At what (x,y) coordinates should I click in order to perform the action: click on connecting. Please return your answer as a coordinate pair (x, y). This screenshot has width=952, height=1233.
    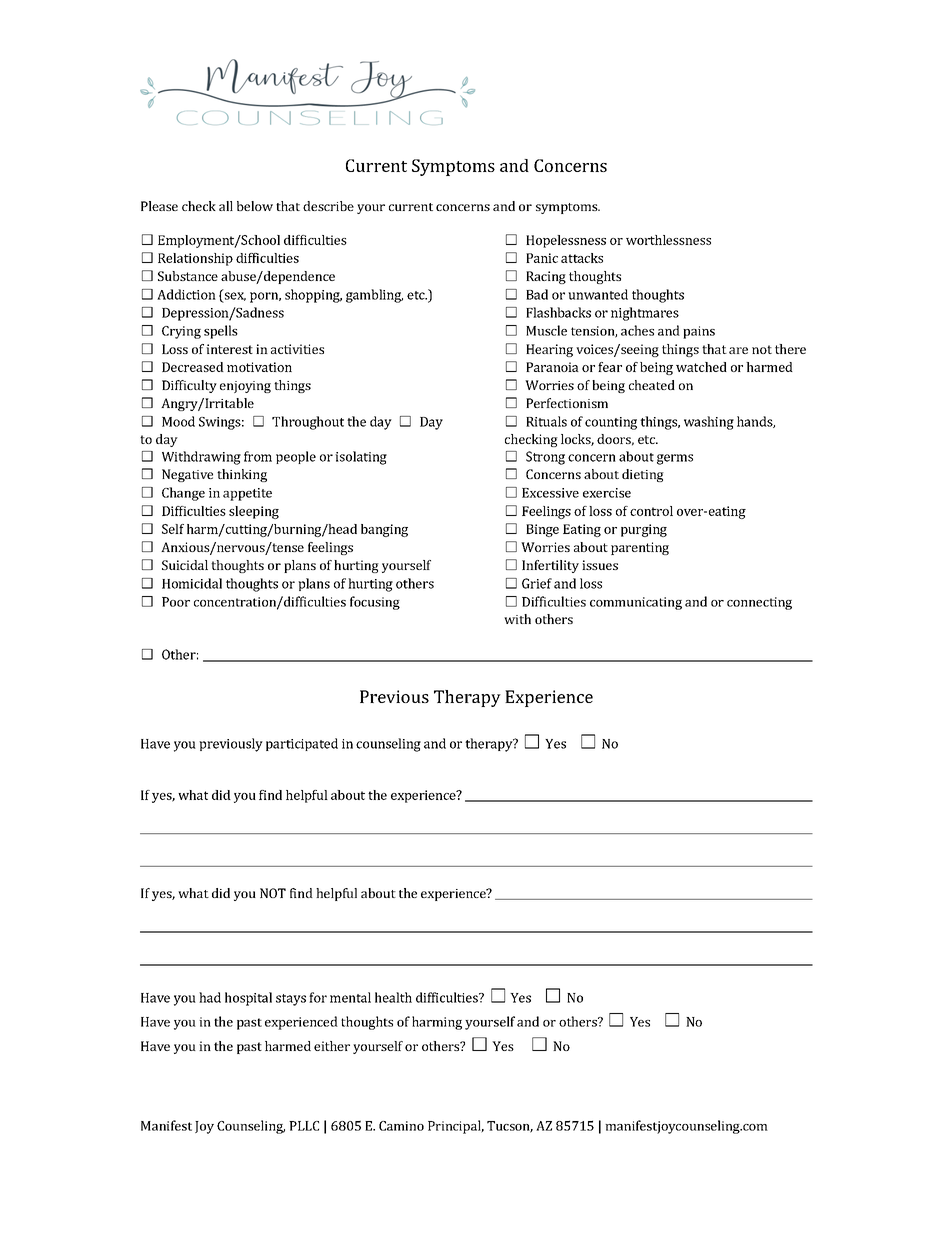
    Looking at the image, I should click on (759, 603).
